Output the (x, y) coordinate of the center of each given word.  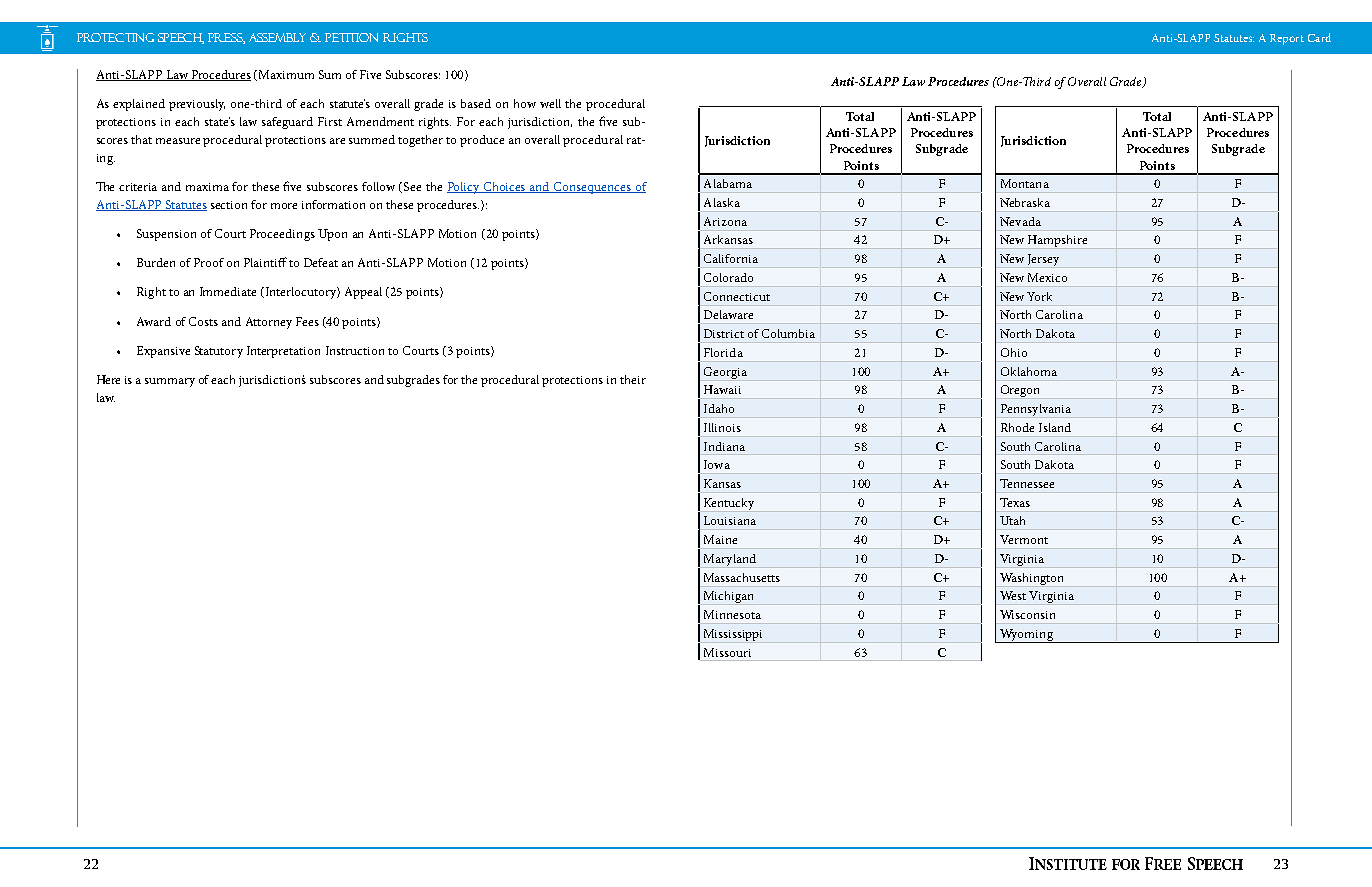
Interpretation (283, 352)
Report (1287, 39)
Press (226, 38)
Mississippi (733, 635)
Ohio (1014, 352)
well (550, 103)
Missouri (727, 652)
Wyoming (1026, 636)
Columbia (788, 333)
